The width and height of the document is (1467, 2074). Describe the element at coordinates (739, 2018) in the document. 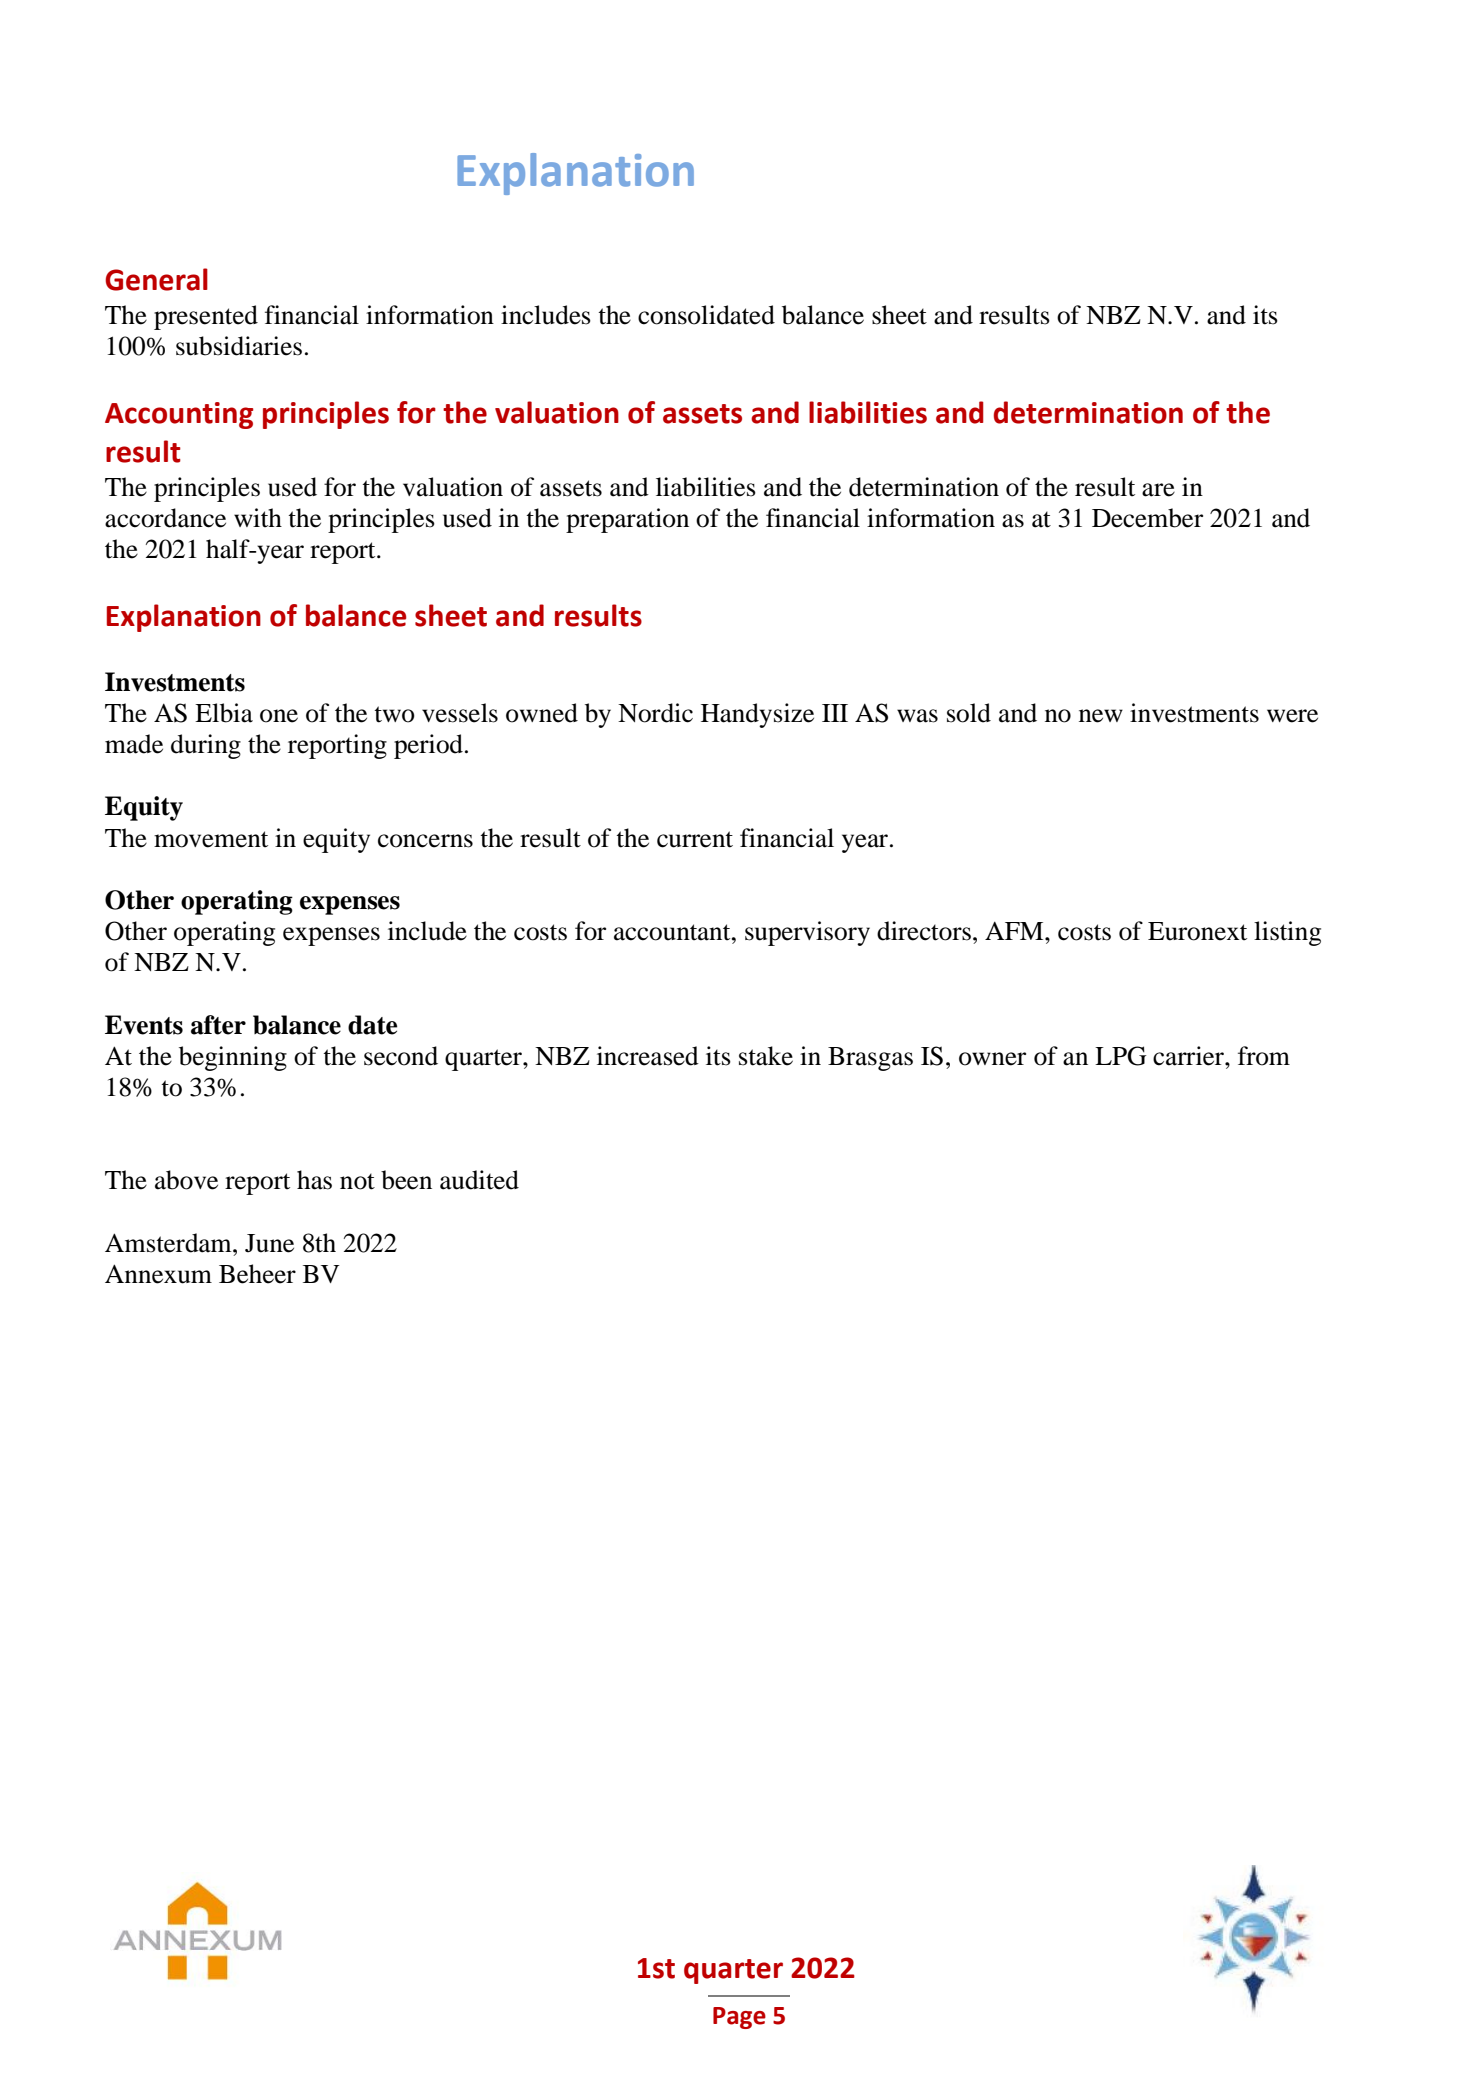

I see `Page` at that location.
